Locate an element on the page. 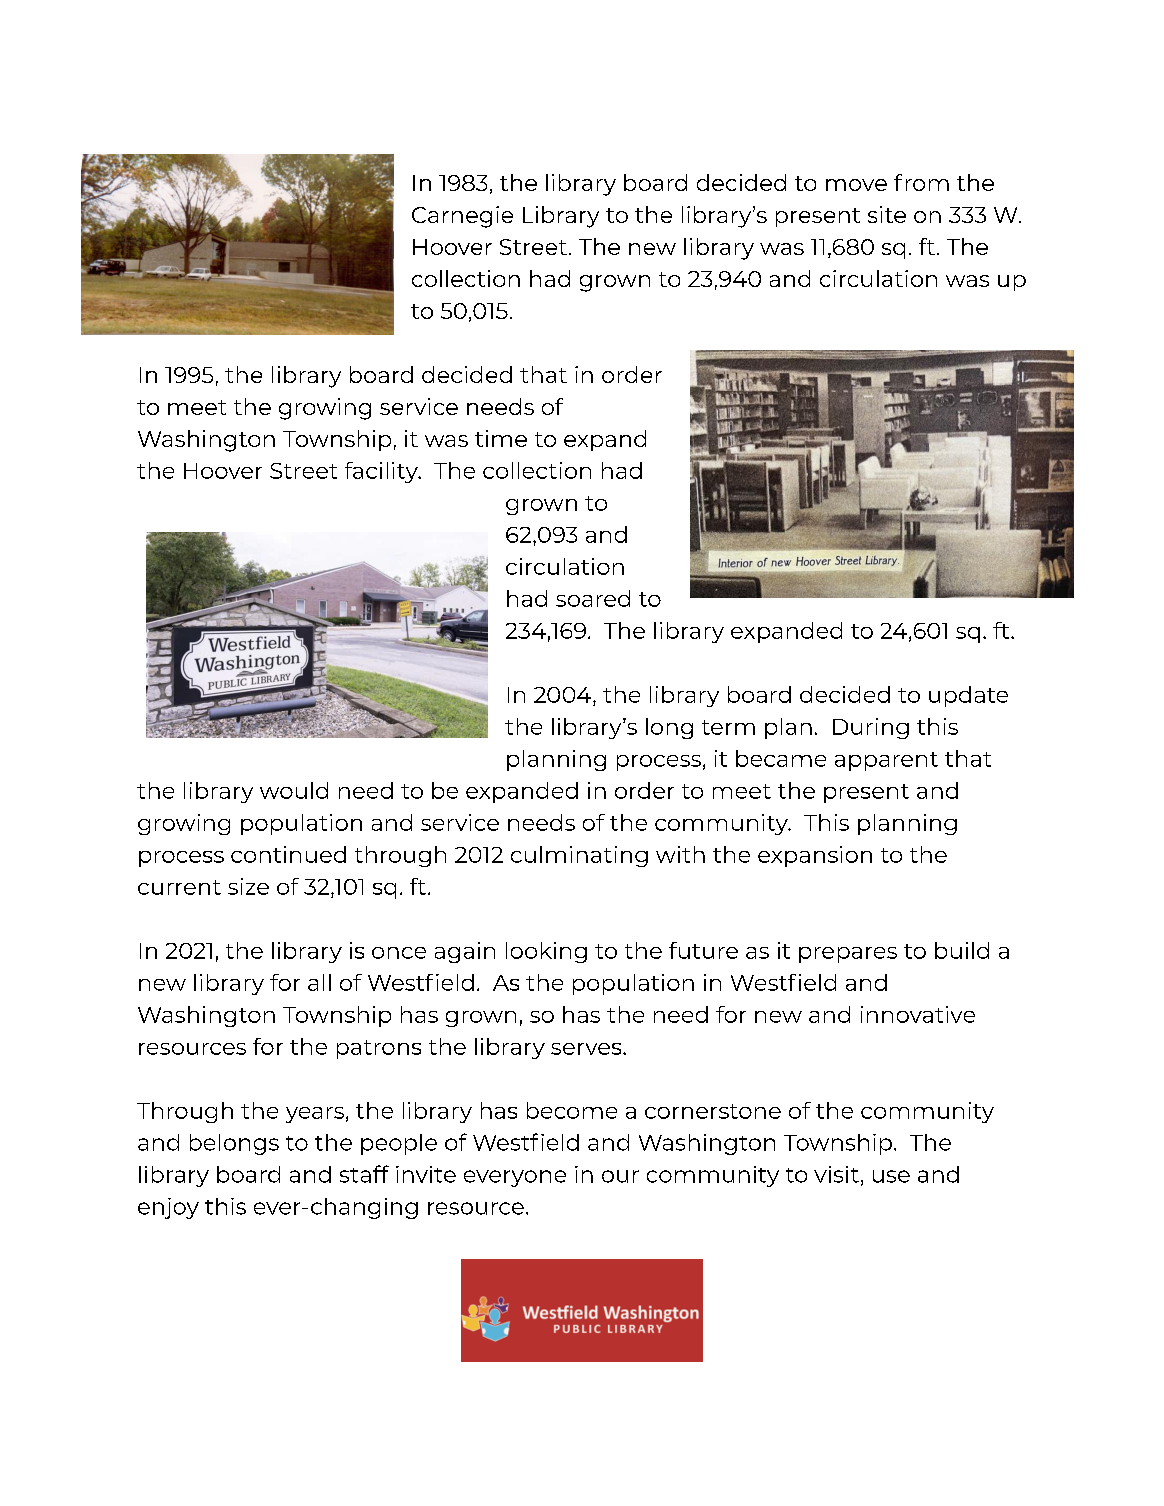  site is located at coordinates (887, 214).
